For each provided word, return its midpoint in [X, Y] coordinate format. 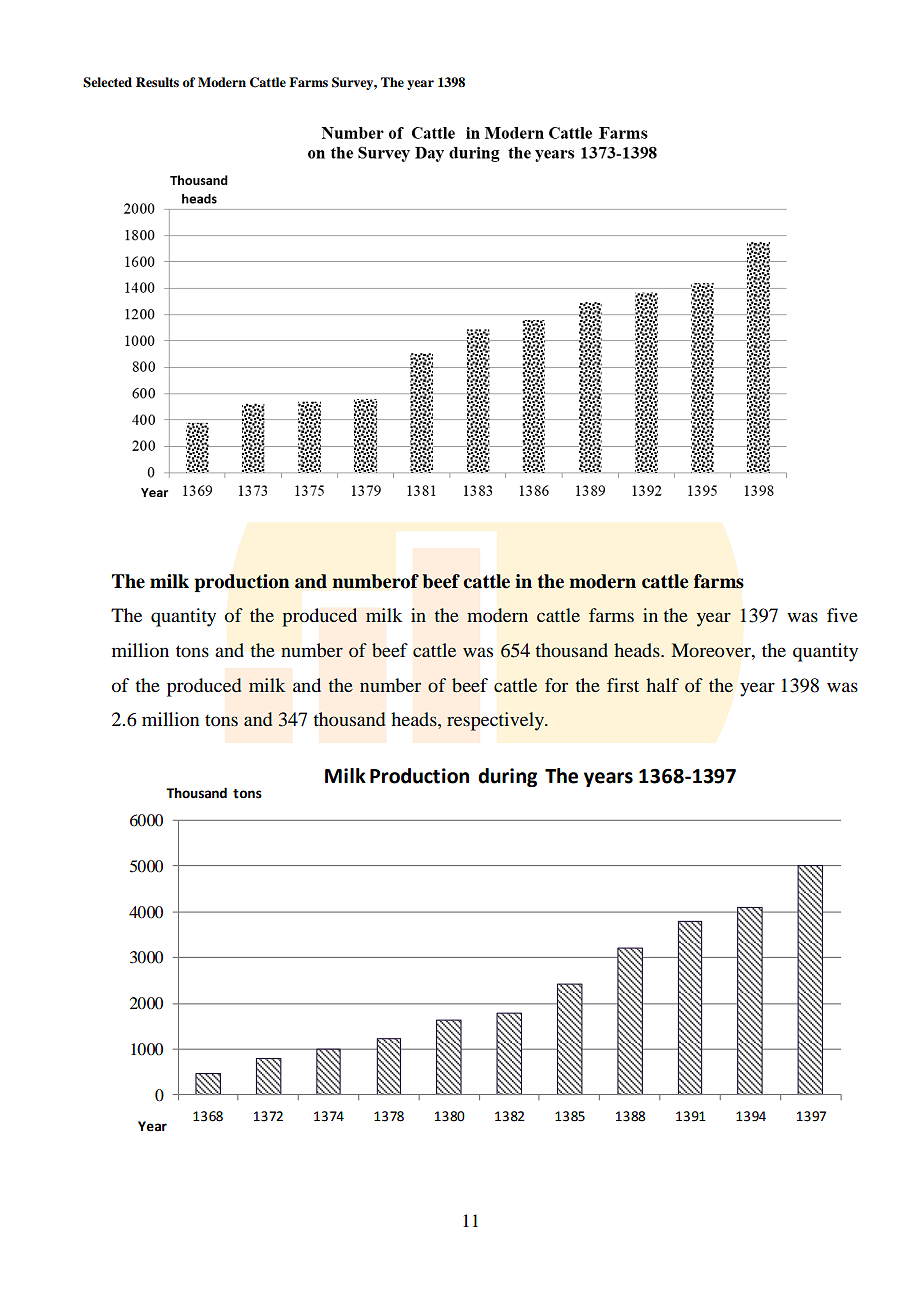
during [507, 777]
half [662, 685]
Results [157, 82]
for [556, 685]
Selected [107, 82]
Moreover [712, 650]
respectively [496, 721]
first [623, 685]
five [842, 615]
